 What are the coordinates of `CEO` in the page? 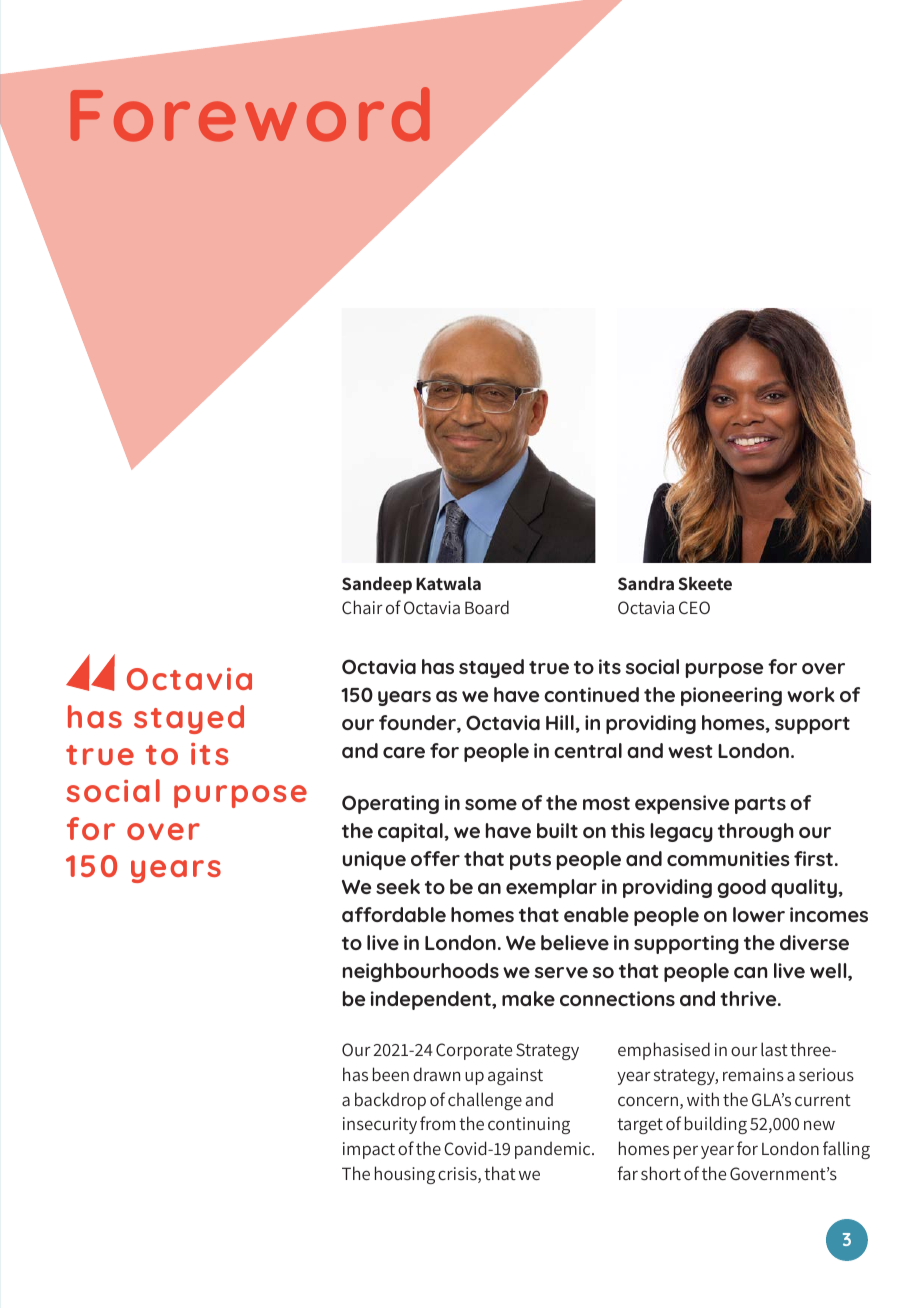 It's located at (694, 607).
